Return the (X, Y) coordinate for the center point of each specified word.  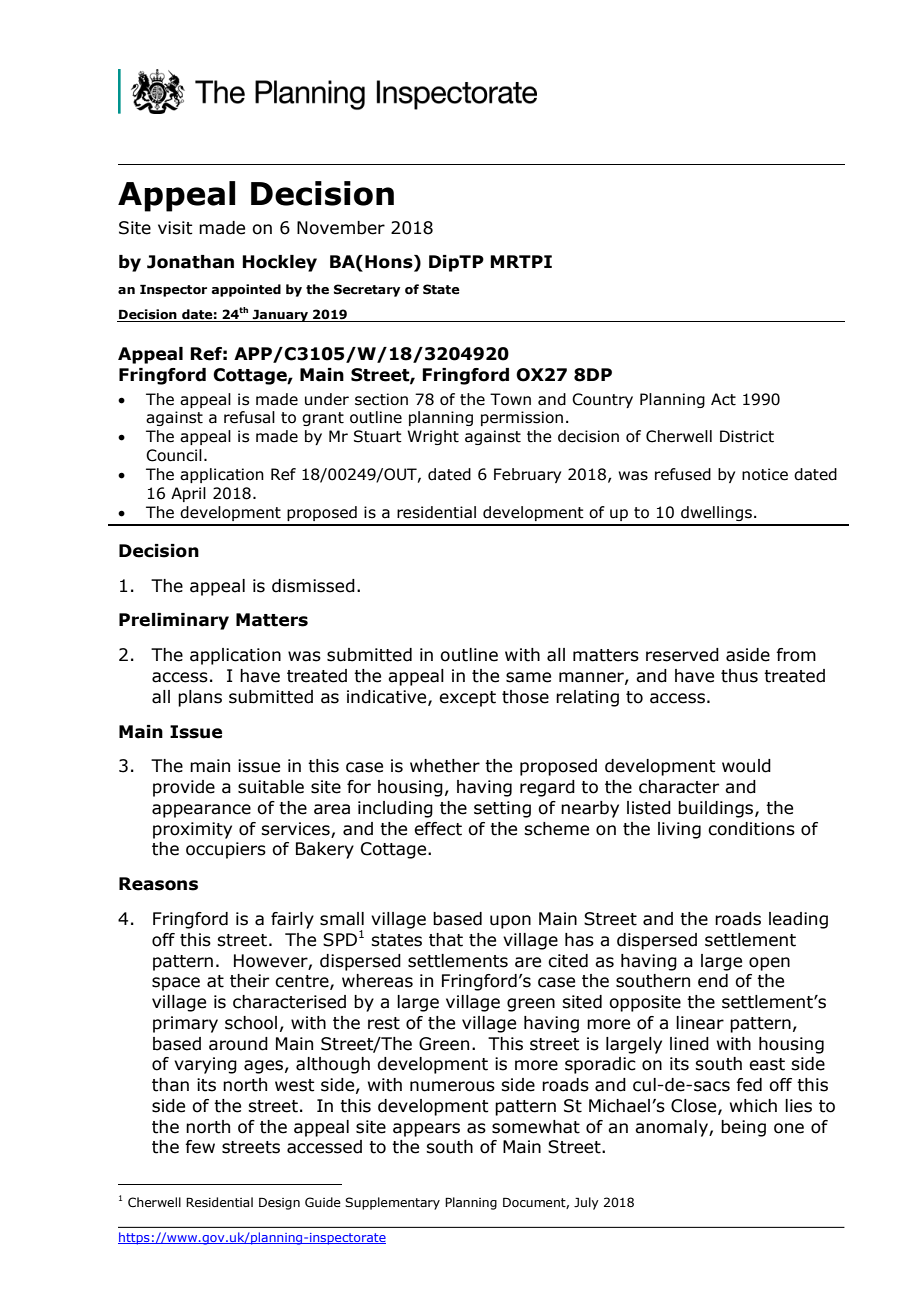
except (467, 699)
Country (602, 400)
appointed (246, 290)
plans (200, 698)
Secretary (367, 290)
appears (426, 1130)
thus (739, 676)
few (200, 1147)
